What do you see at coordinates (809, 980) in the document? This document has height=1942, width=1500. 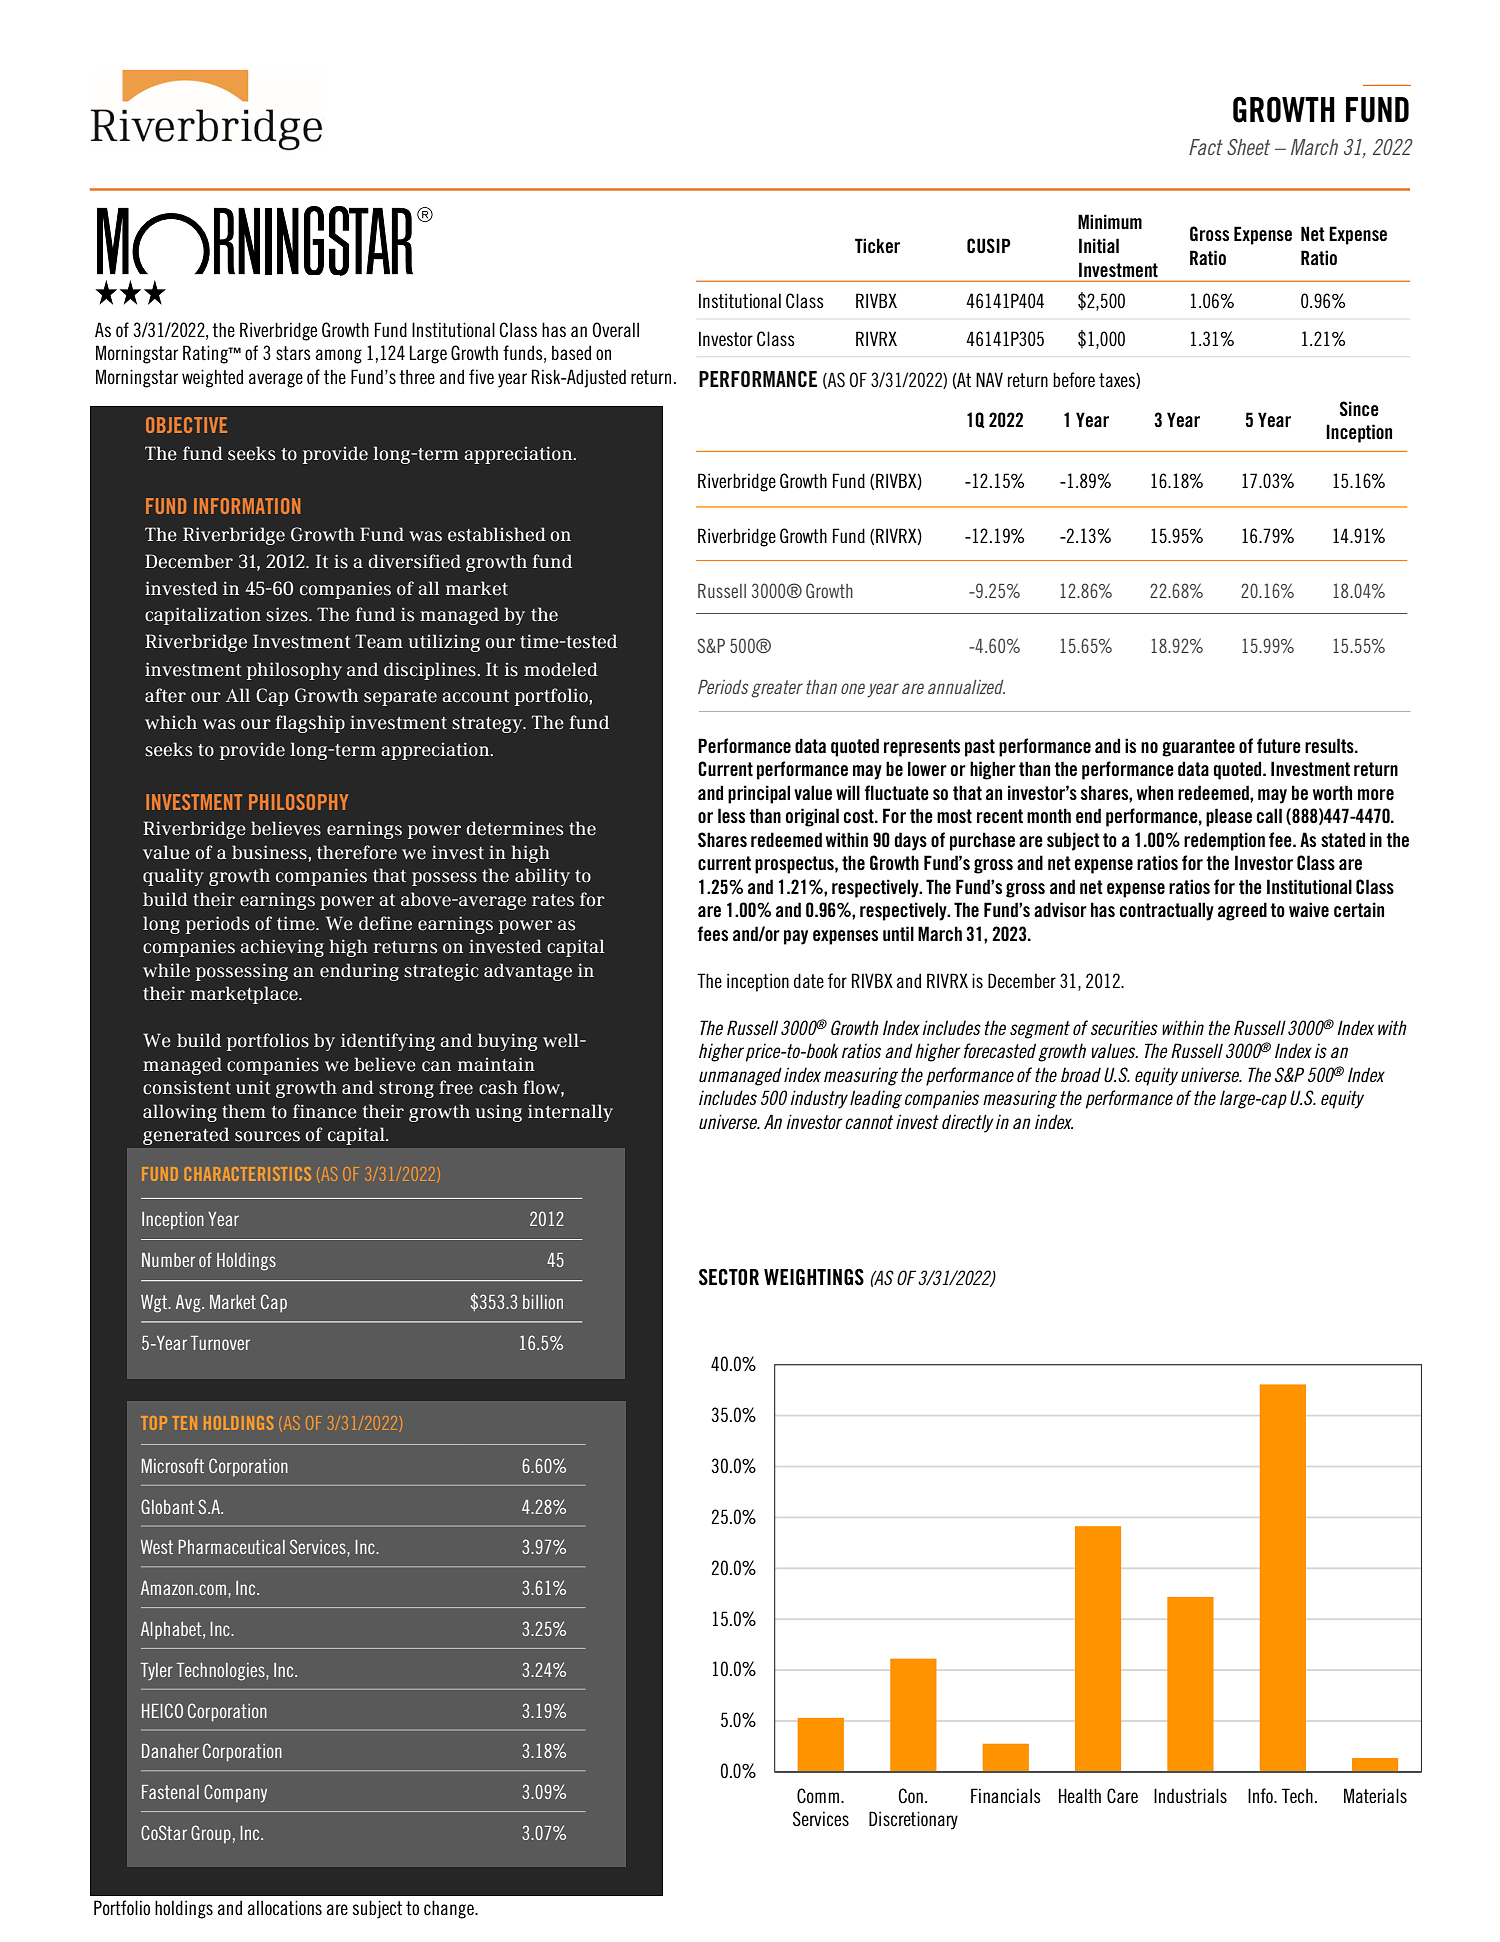 I see `date` at bounding box center [809, 980].
